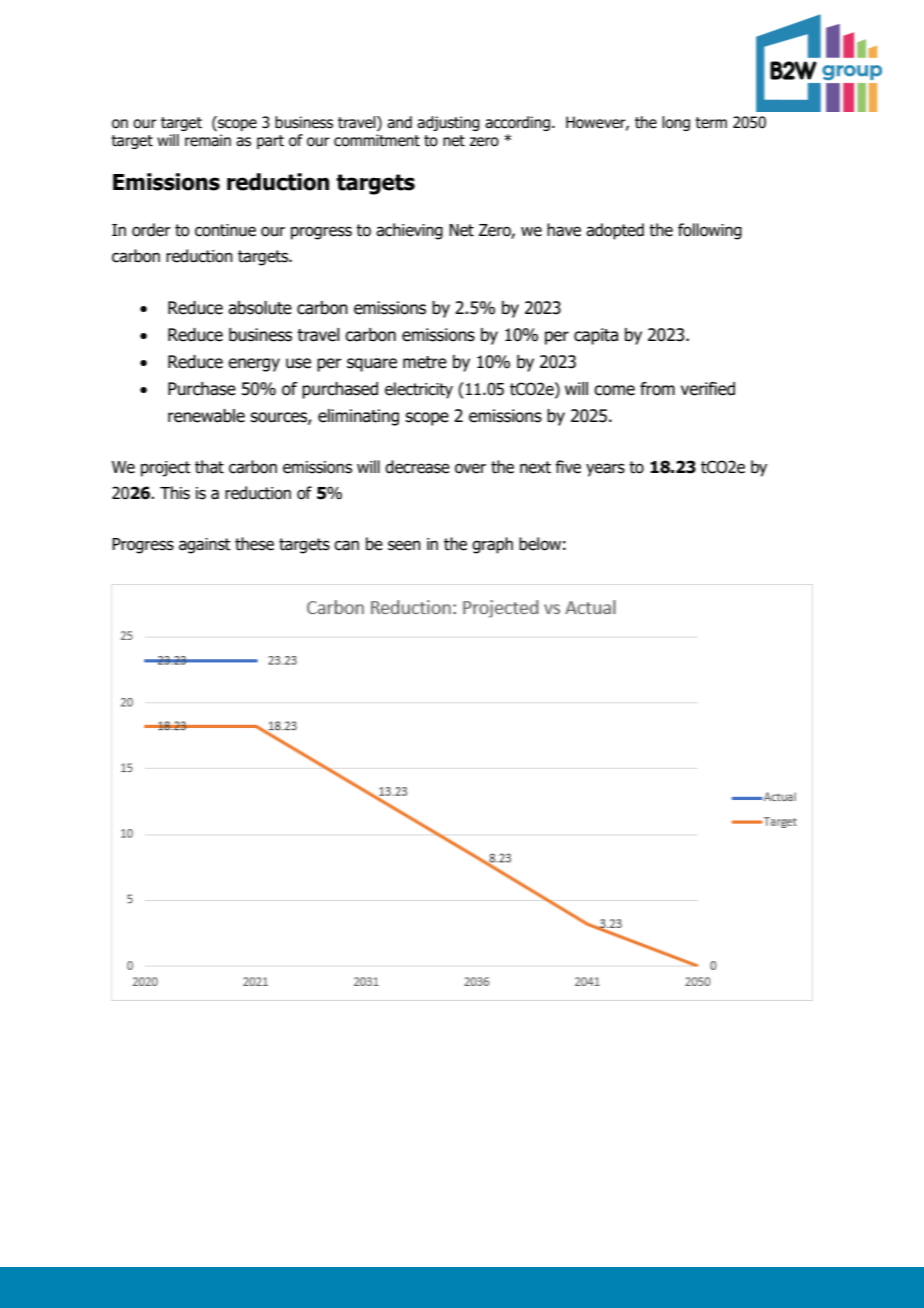  I want to click on long, so click(676, 123).
